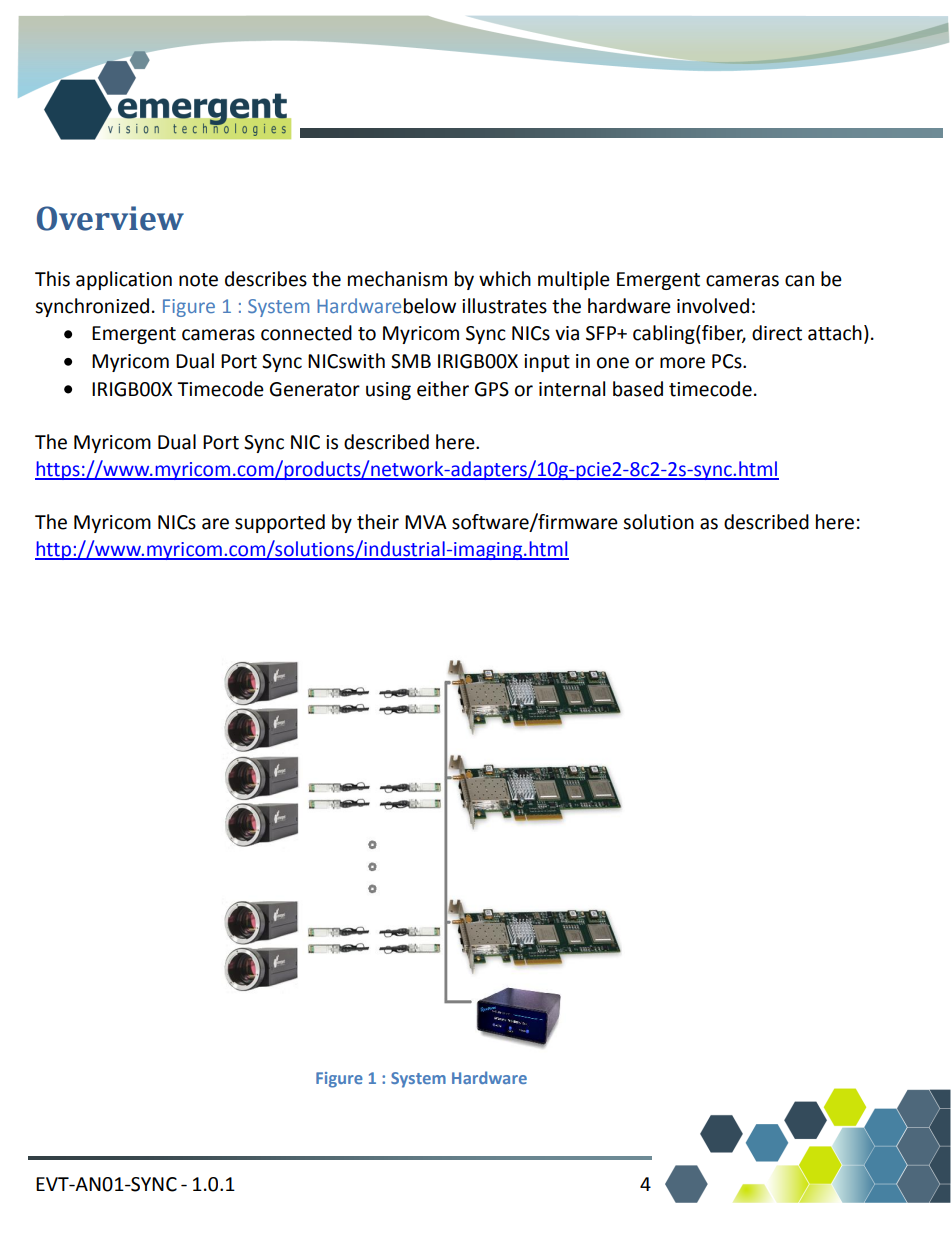 This document has height=1233, width=952. Describe the element at coordinates (397, 279) in the document. I see `mechanism` at that location.
